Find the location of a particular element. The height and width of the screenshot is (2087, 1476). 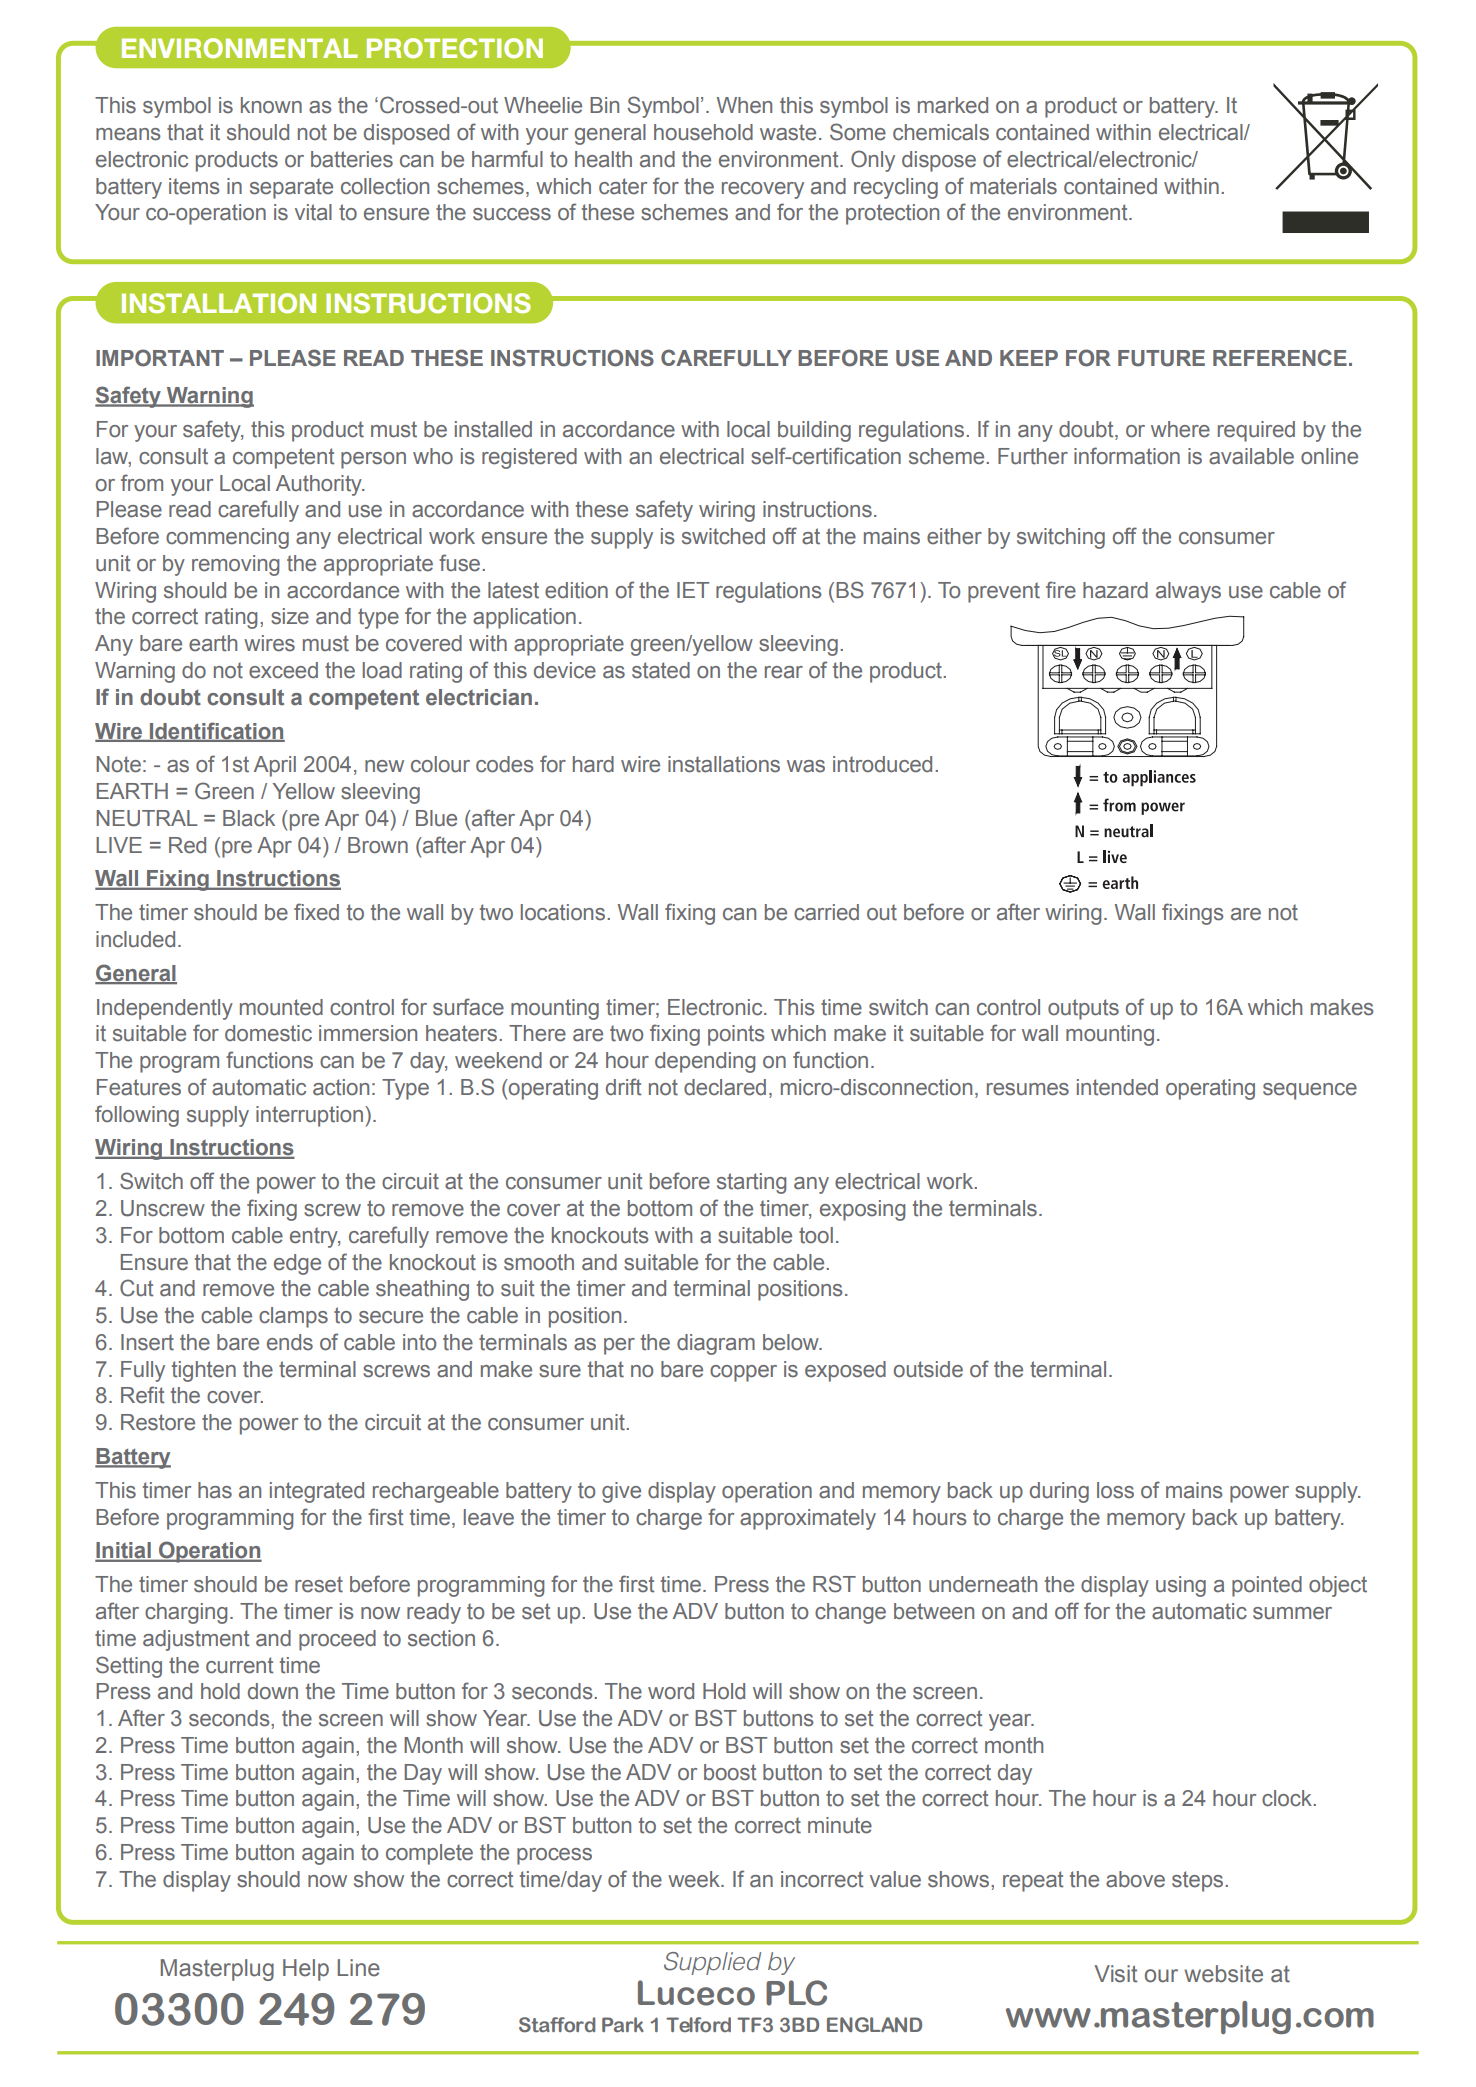

has is located at coordinates (215, 1490).
